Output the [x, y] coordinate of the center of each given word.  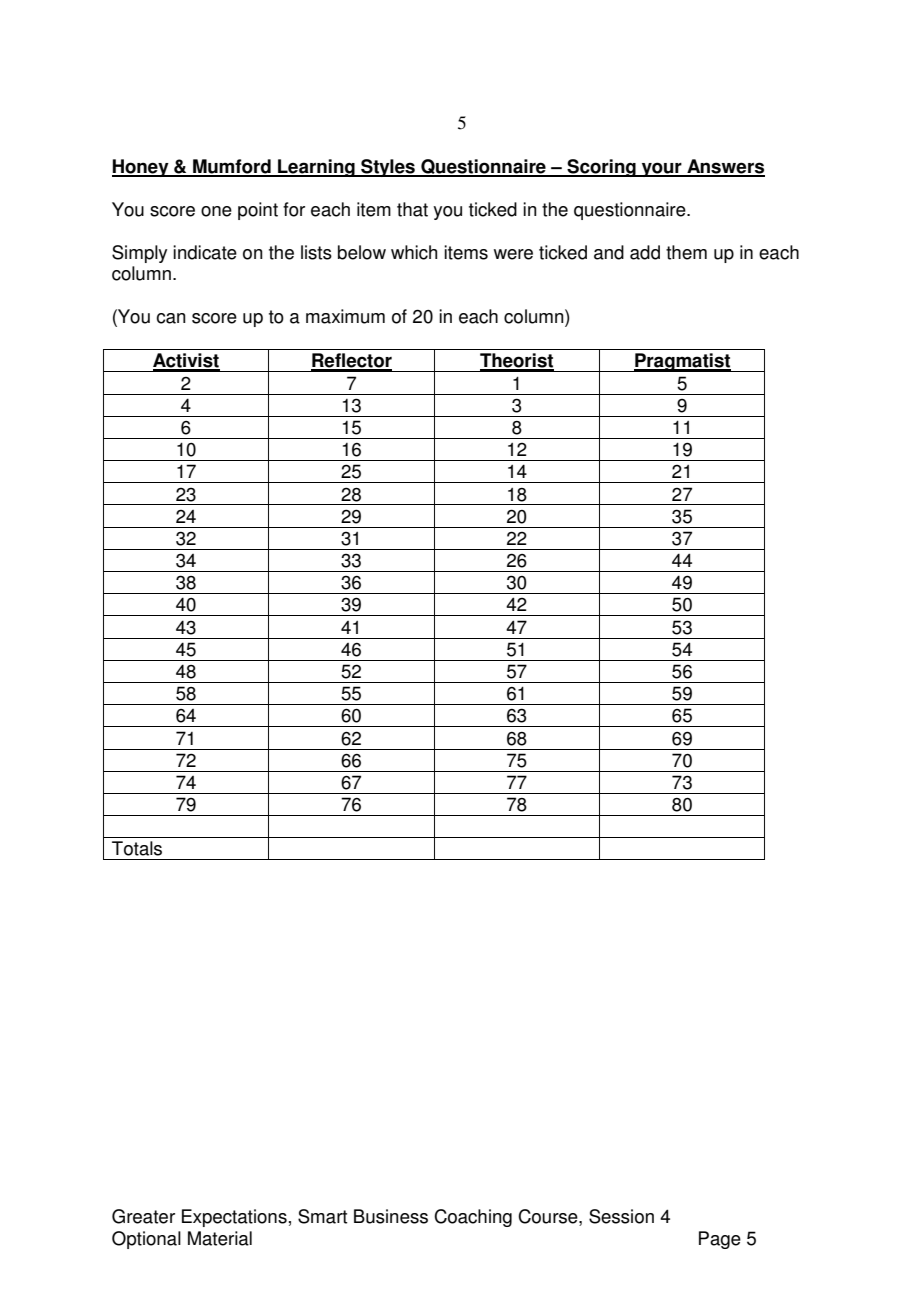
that [412, 209]
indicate [205, 252]
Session [621, 1216]
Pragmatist [683, 362]
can [171, 318]
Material [220, 1238]
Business [391, 1216]
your [662, 169]
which [414, 252]
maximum [345, 316]
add [645, 252]
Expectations [234, 1218]
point [258, 211]
